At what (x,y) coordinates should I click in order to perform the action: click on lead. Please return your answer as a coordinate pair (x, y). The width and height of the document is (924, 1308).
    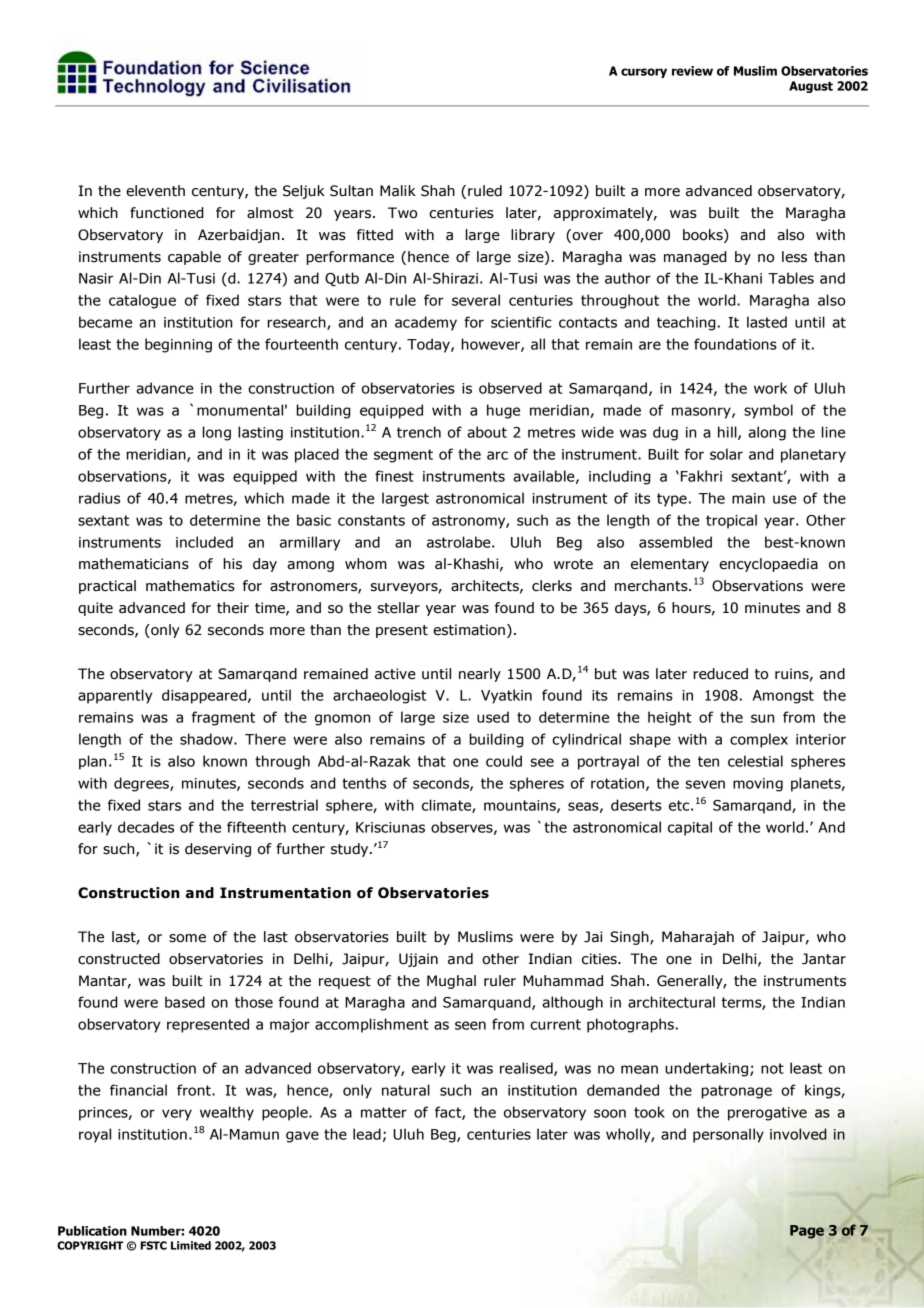
    Looking at the image, I should click on (367, 1134).
